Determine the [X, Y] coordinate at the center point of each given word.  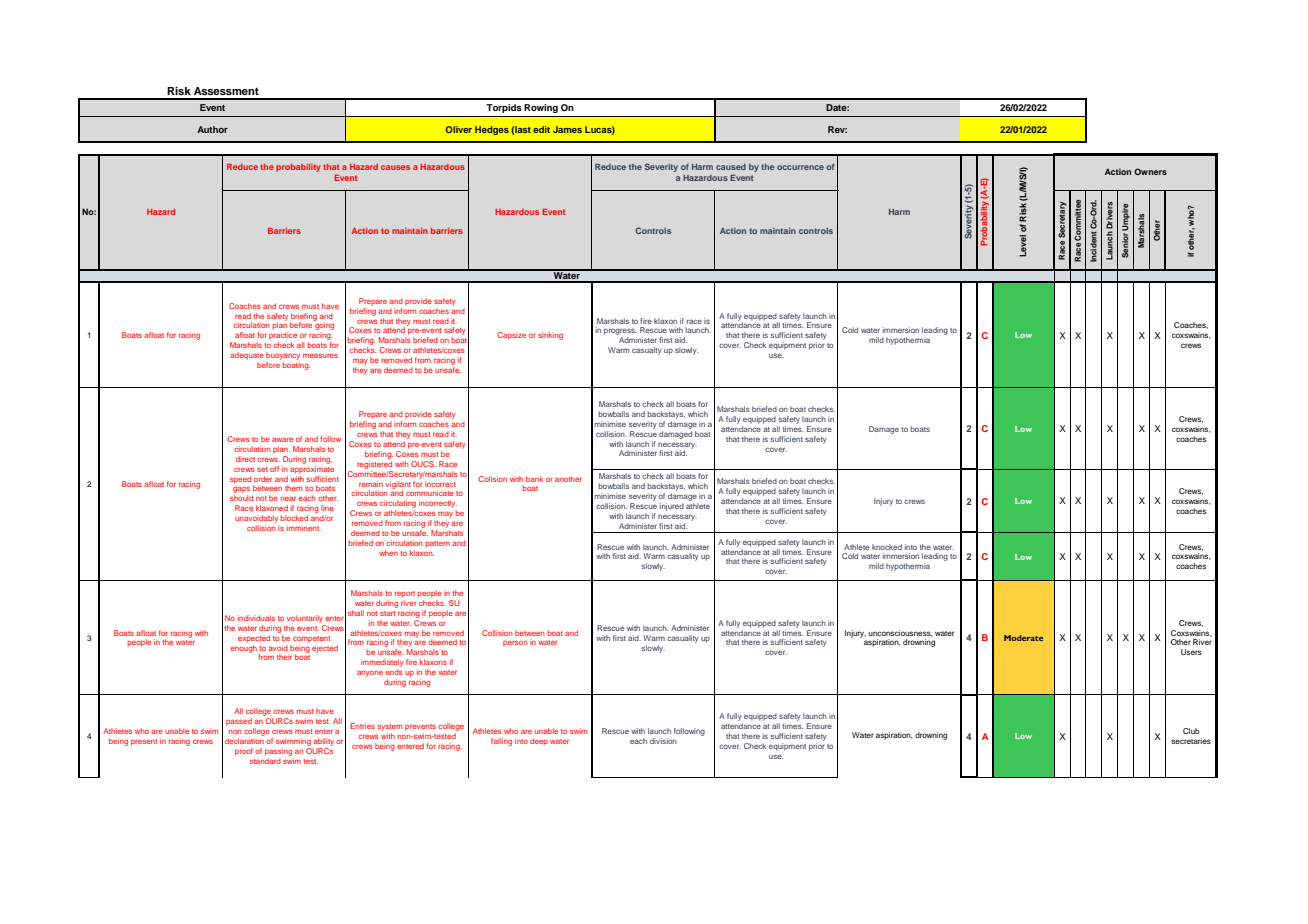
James [567, 129]
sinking [550, 336]
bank [534, 479]
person [515, 643]
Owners [1150, 171]
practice [283, 336]
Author [212, 129]
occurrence [800, 167]
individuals [256, 618]
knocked [887, 547]
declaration [244, 741]
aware [282, 439]
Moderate [1023, 638]
